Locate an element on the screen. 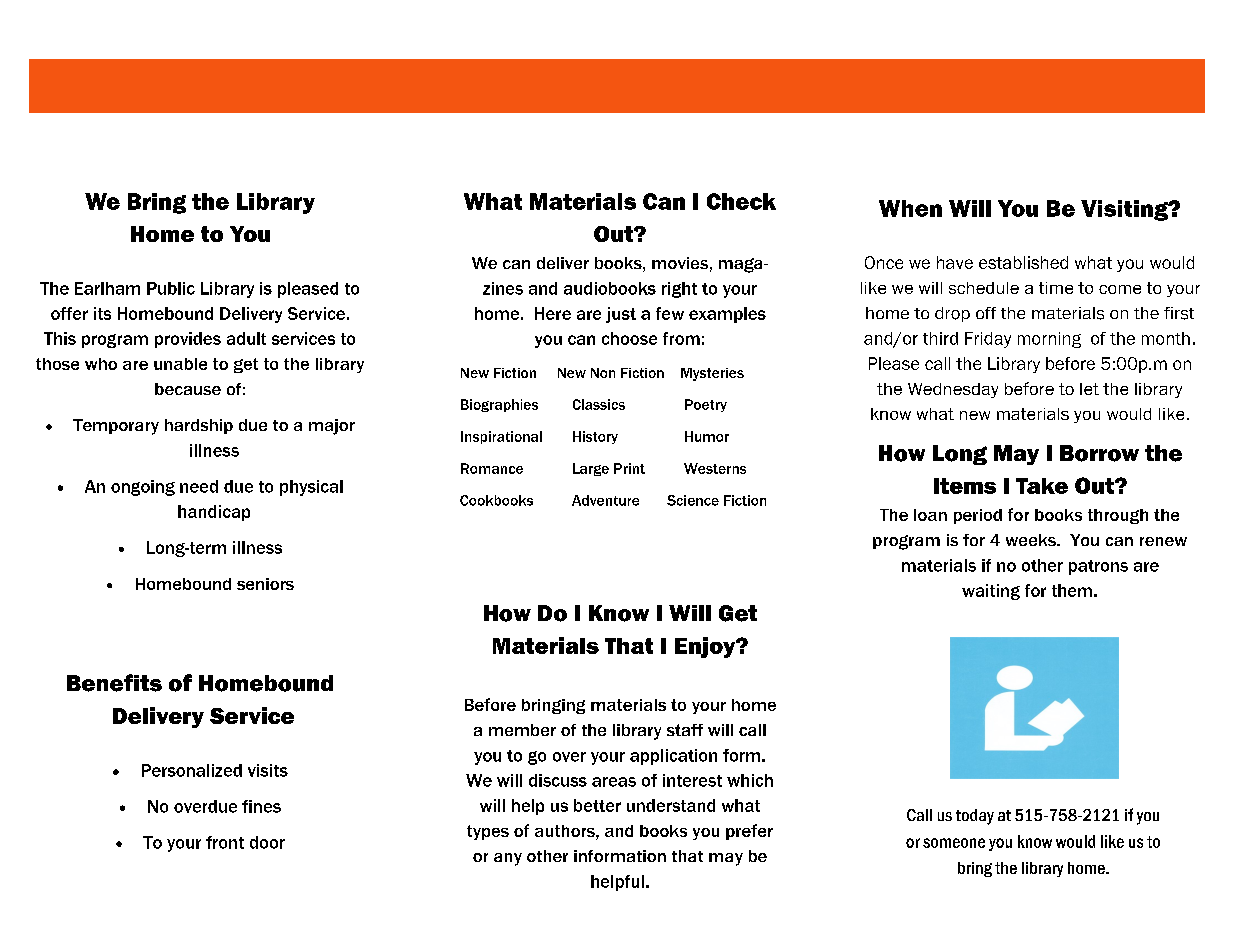 The image size is (1233, 952). Borrow is located at coordinates (1099, 453).
